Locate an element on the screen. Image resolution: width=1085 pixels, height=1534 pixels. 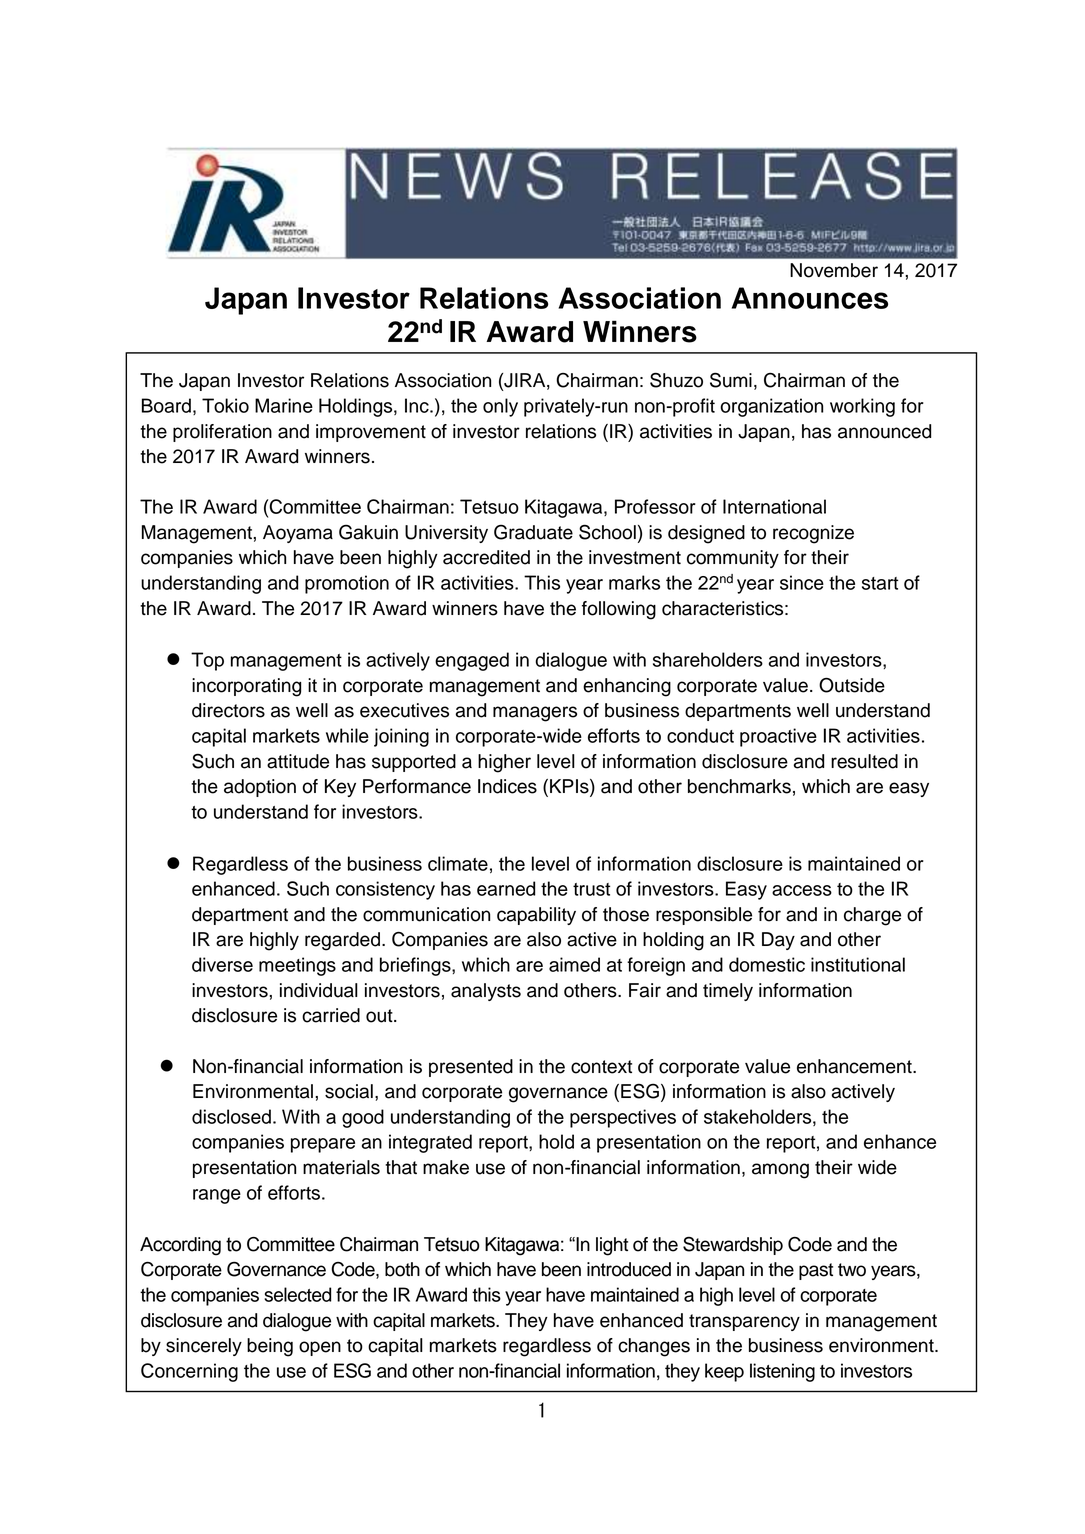
accredited is located at coordinates (486, 557).
